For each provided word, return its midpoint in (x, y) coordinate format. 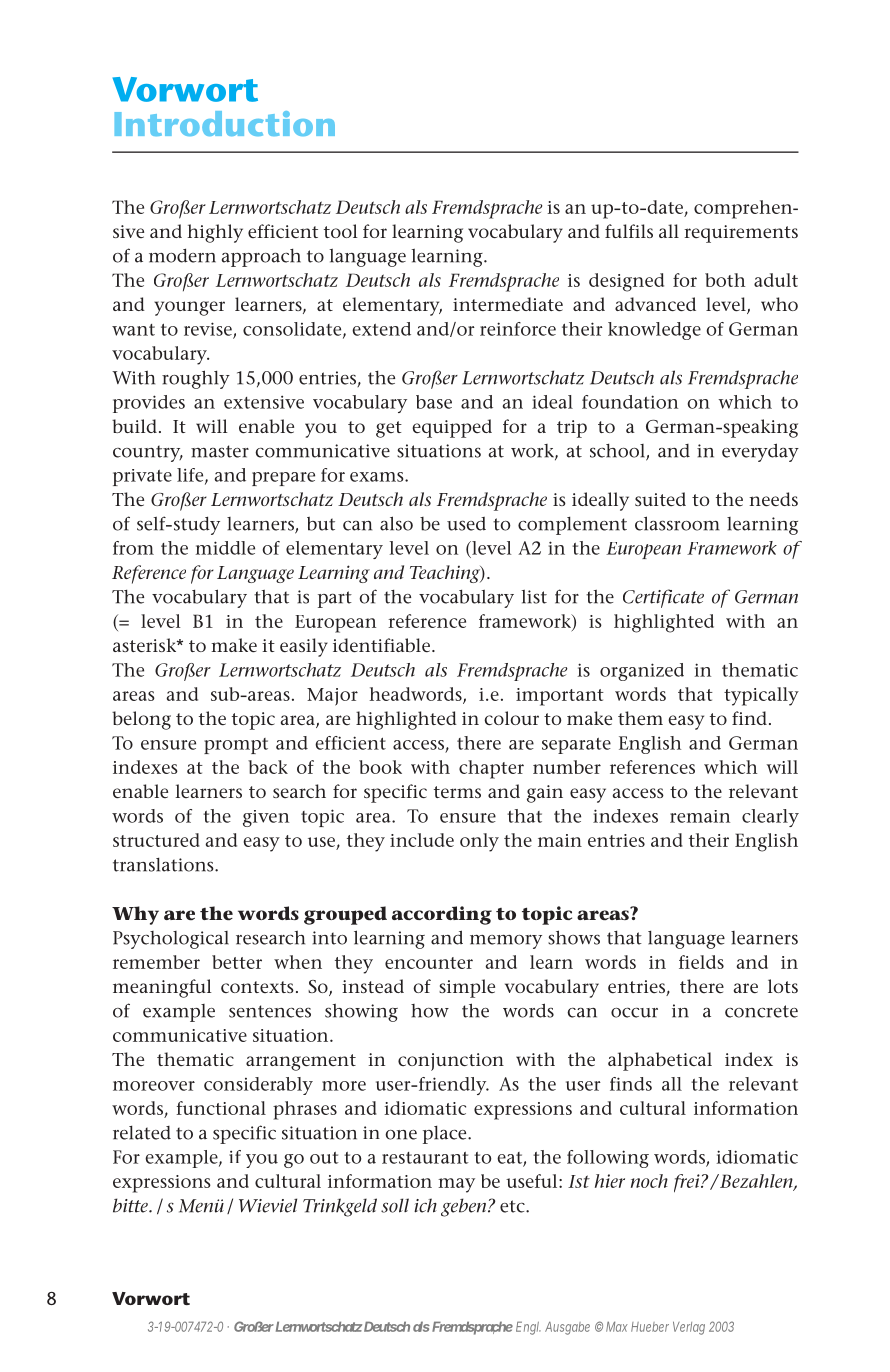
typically (761, 696)
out (324, 1158)
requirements (741, 234)
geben (465, 1207)
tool (341, 231)
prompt (236, 746)
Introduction (225, 123)
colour (511, 718)
